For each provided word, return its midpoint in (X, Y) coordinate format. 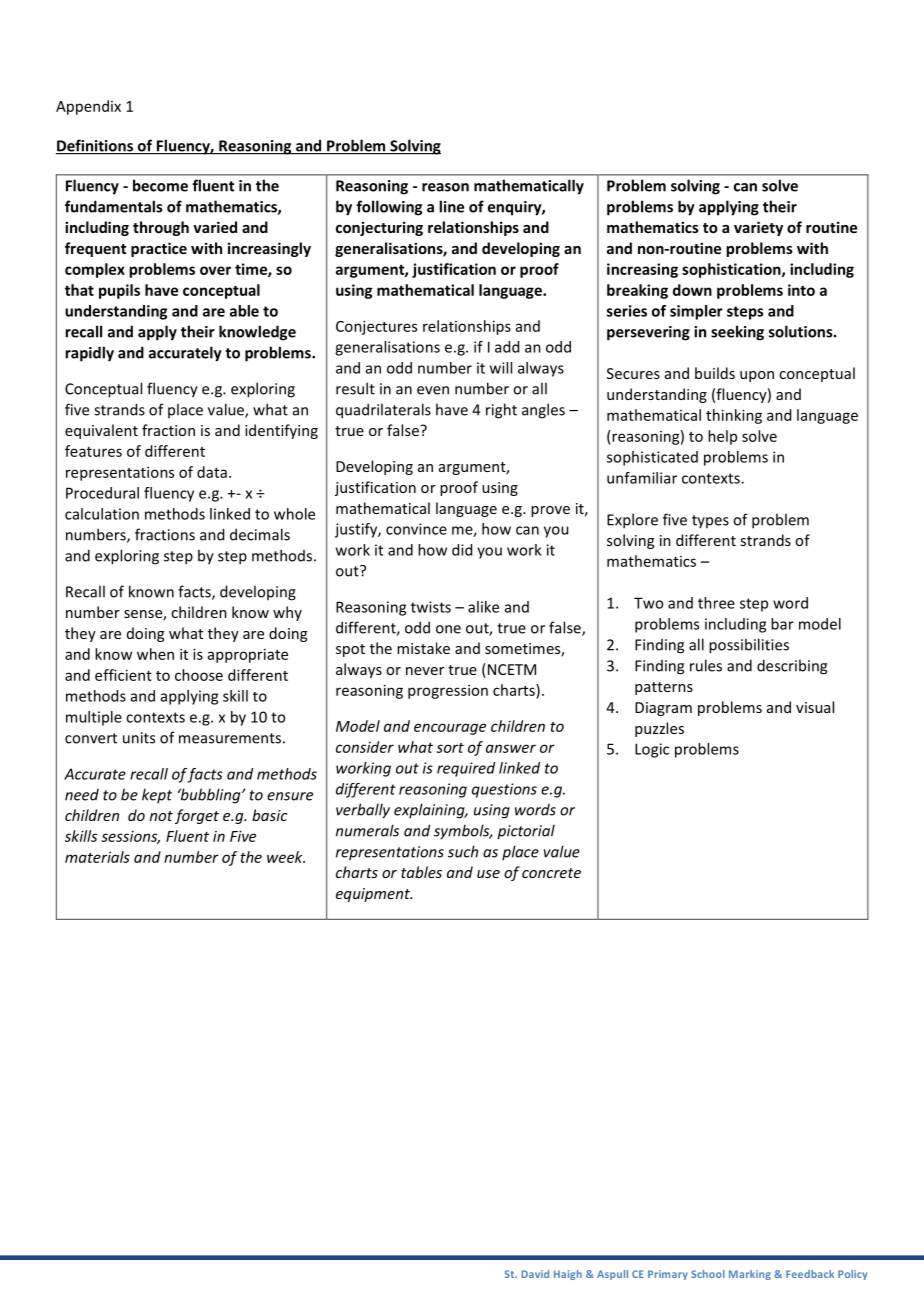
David (535, 1274)
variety (758, 228)
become (160, 185)
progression (448, 691)
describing (792, 667)
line (451, 206)
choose (199, 675)
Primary (668, 1275)
